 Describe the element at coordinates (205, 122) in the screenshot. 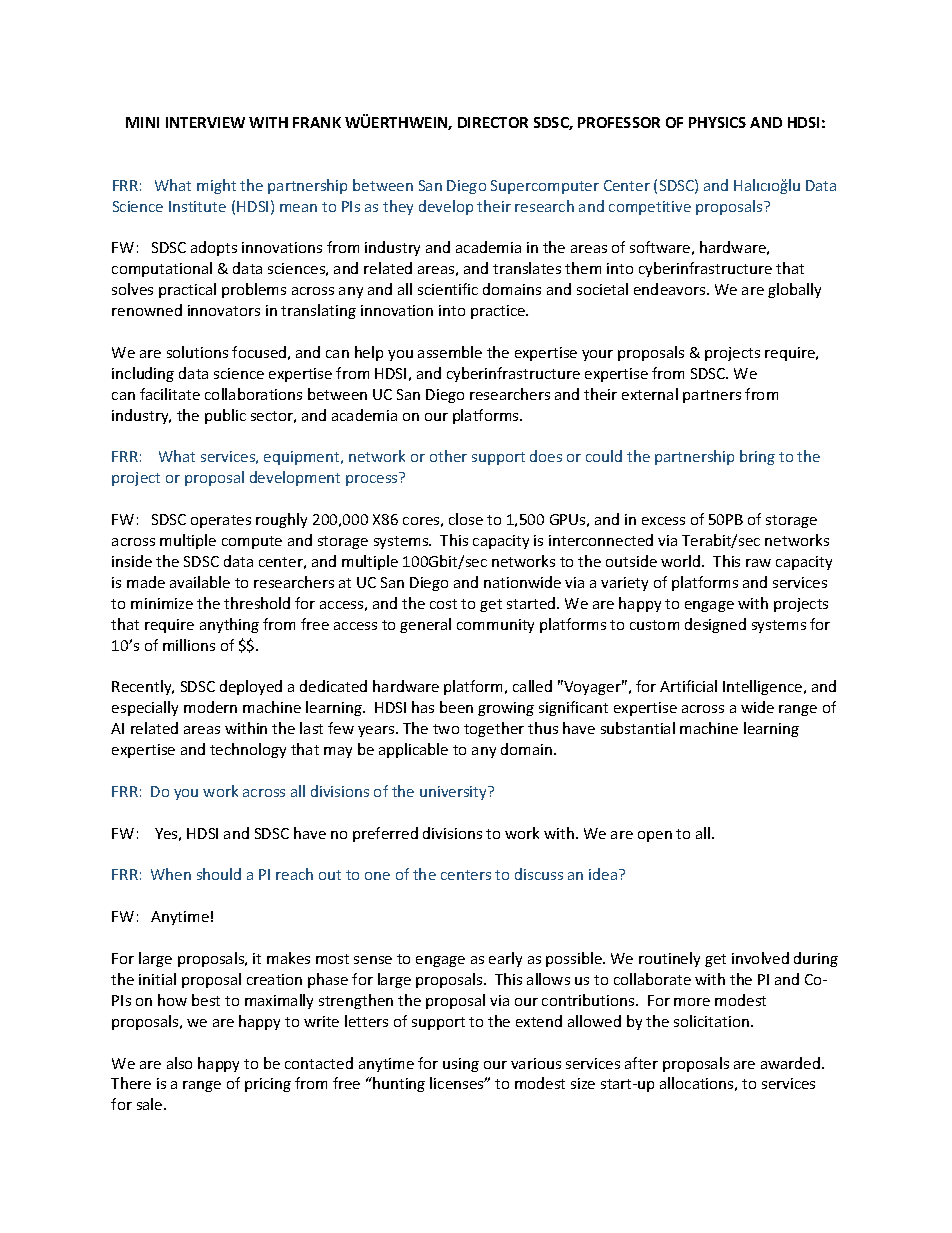

I see `INTERVIEW` at that location.
